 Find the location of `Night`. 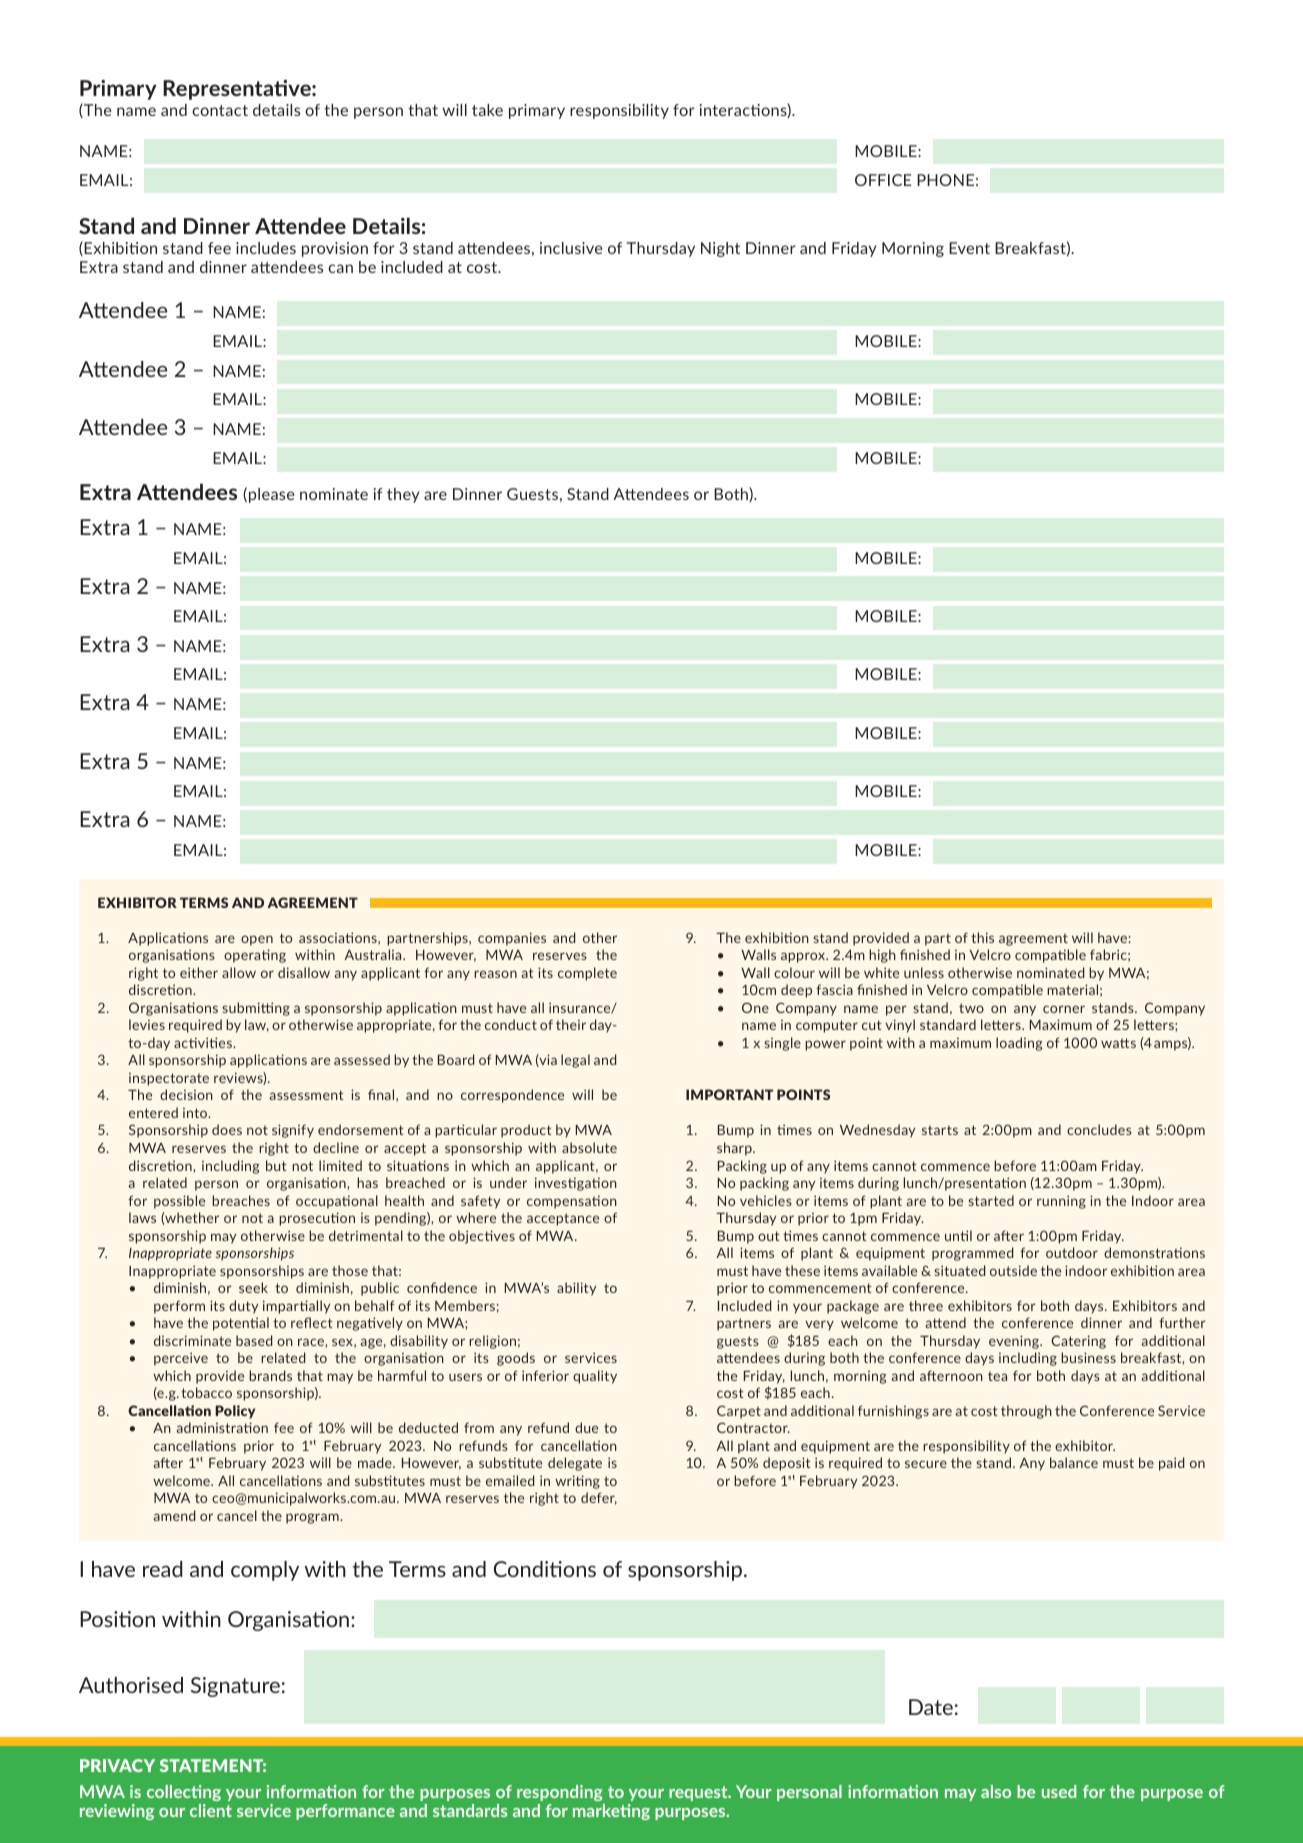

Night is located at coordinates (720, 249).
